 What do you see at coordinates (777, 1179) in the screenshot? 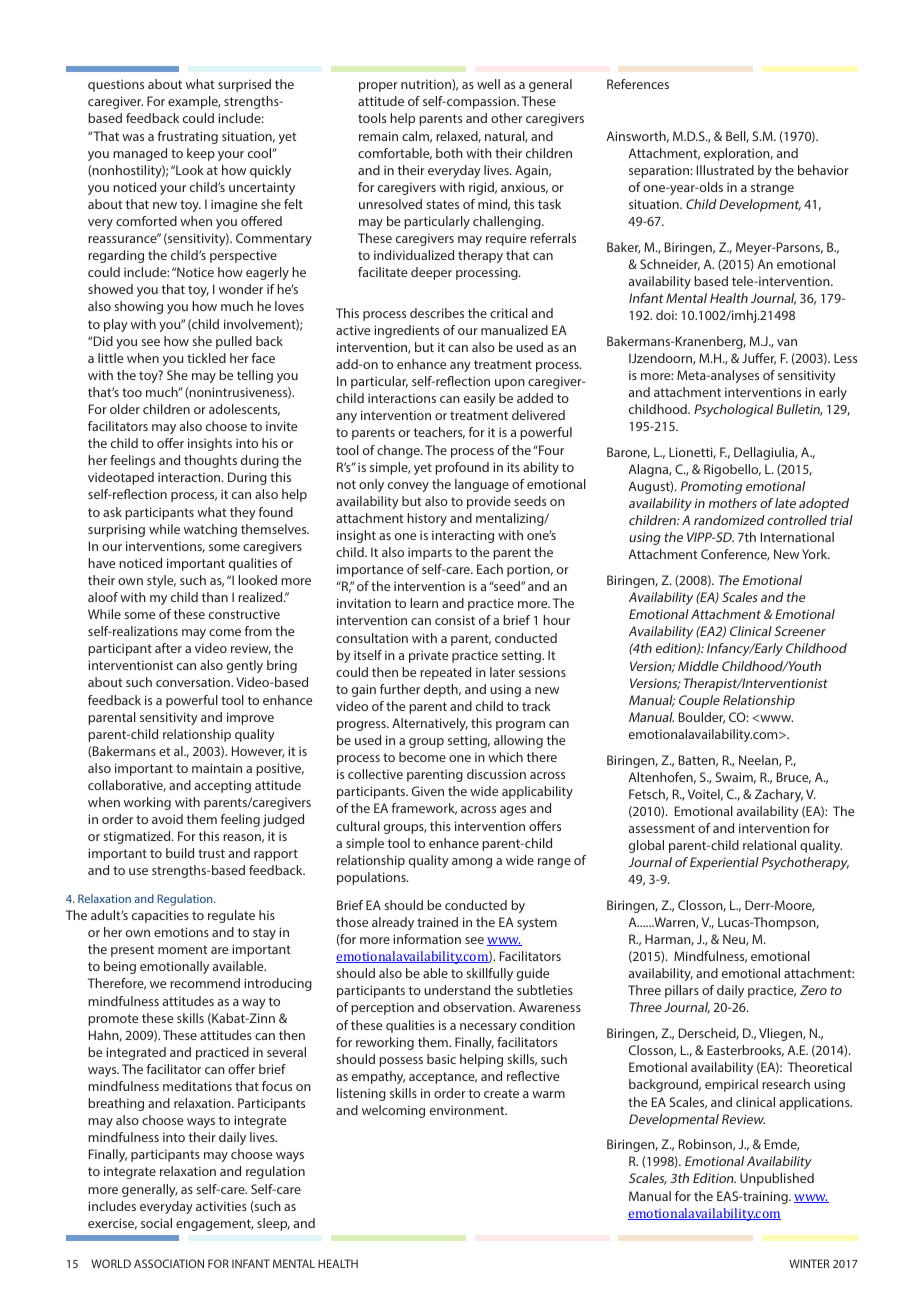
I see `Unpublished` at bounding box center [777, 1179].
